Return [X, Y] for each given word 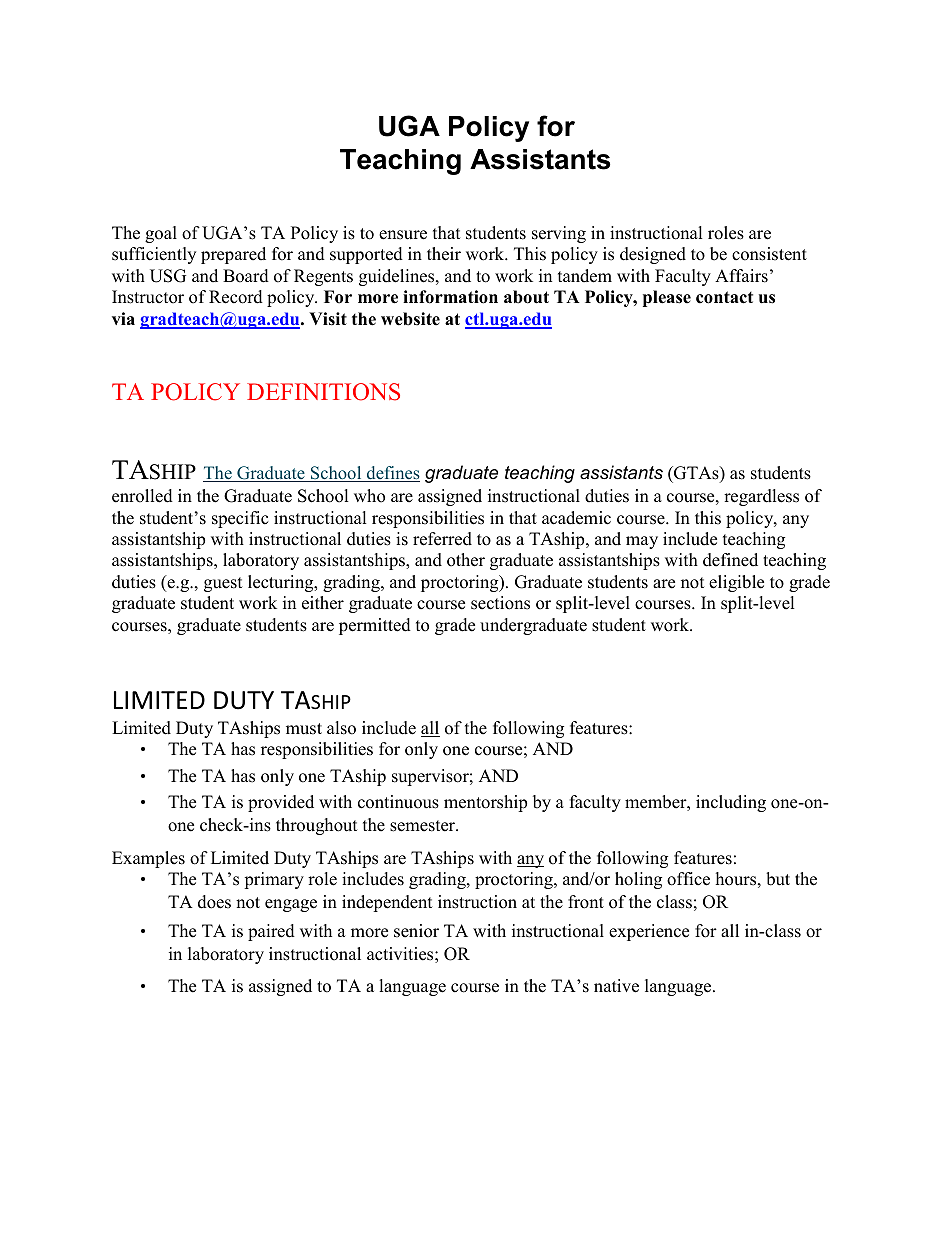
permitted [375, 626]
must [304, 729]
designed [653, 255]
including [731, 803]
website [410, 319]
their [444, 254]
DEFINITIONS [323, 392]
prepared [233, 255]
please [667, 298]
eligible [736, 583]
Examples [148, 859]
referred [442, 539]
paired [271, 932]
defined [730, 560]
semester [424, 826]
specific [240, 519]
